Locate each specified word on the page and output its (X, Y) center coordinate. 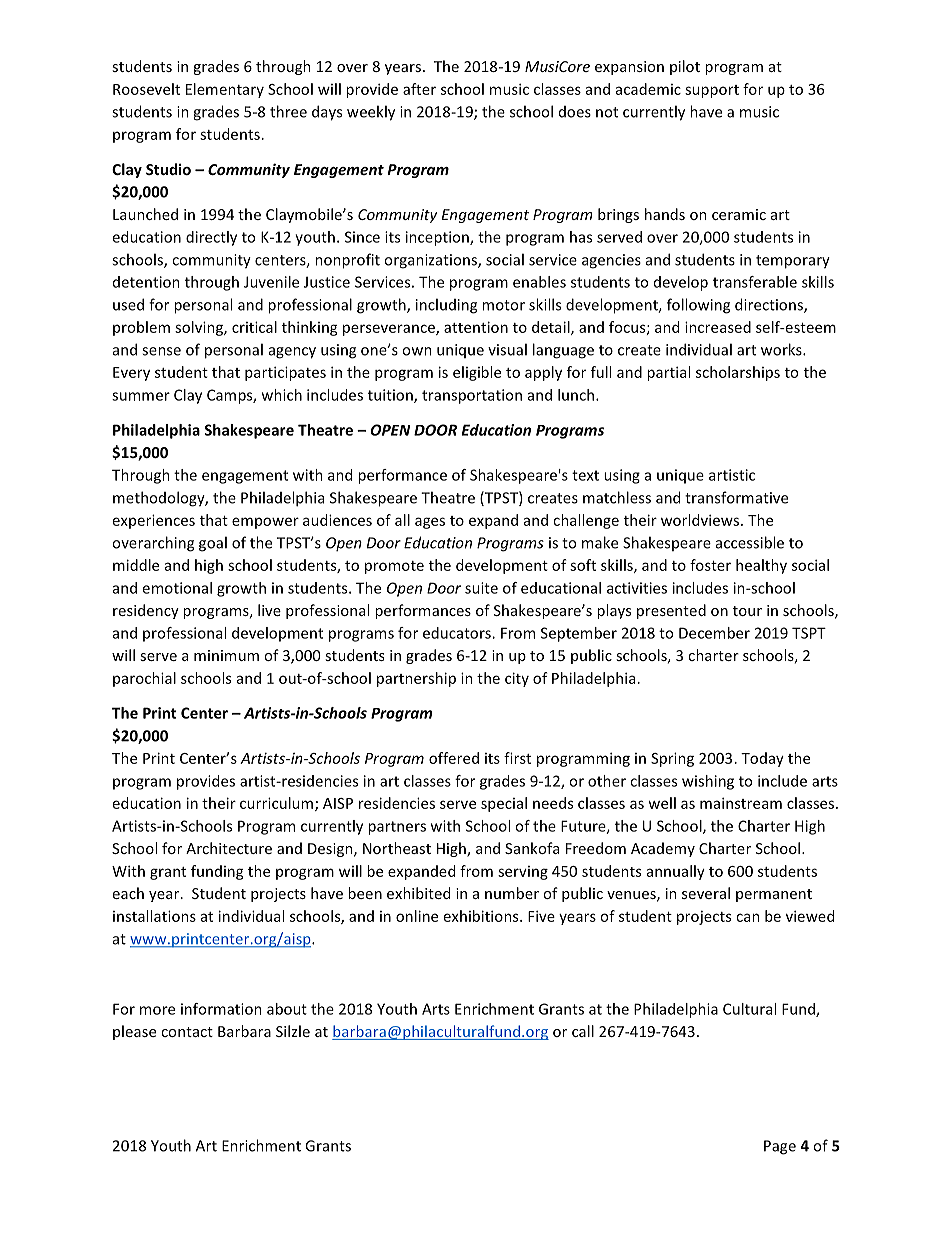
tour (747, 611)
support (712, 91)
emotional (177, 588)
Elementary (225, 90)
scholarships (738, 373)
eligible (477, 373)
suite (481, 588)
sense (161, 351)
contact (187, 1032)
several (706, 893)
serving (523, 873)
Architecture (229, 848)
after (419, 89)
